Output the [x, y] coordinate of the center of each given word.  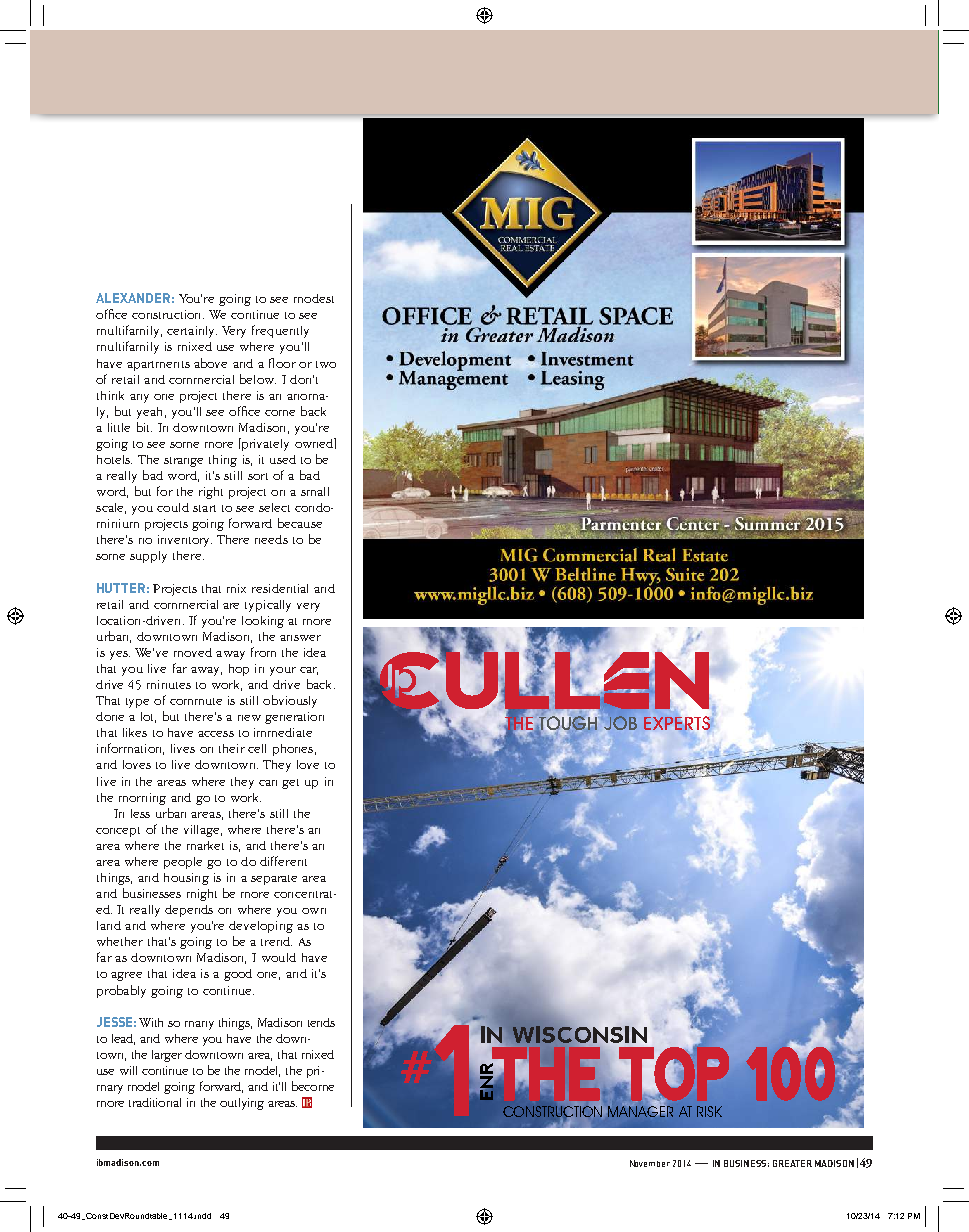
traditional [155, 1102]
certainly [192, 332]
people [183, 863]
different [283, 861]
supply [148, 557]
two [326, 364]
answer [300, 638]
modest [314, 298]
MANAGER [640, 1110]
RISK [709, 1111]
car [309, 671]
